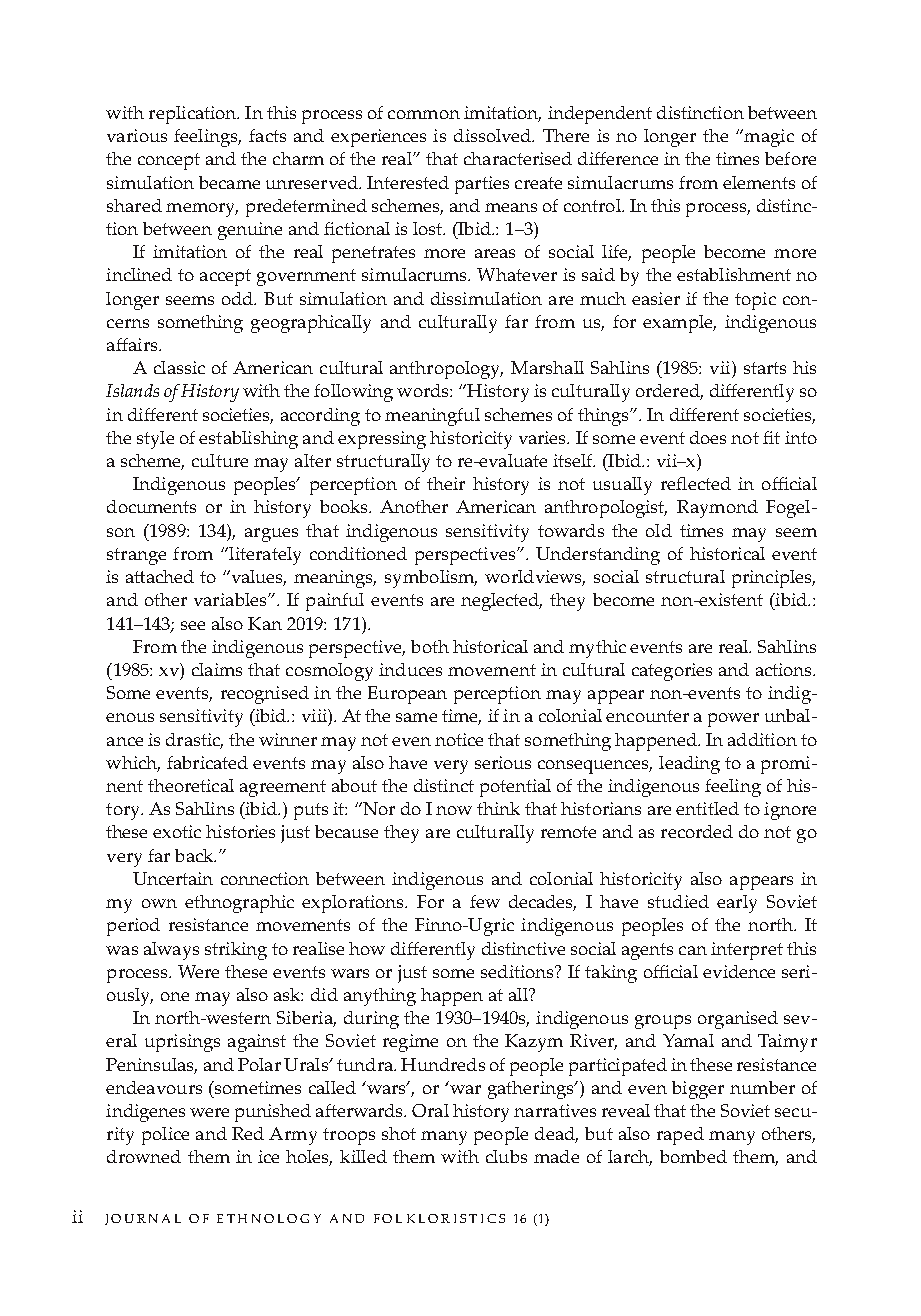  I want to click on their, so click(446, 483).
